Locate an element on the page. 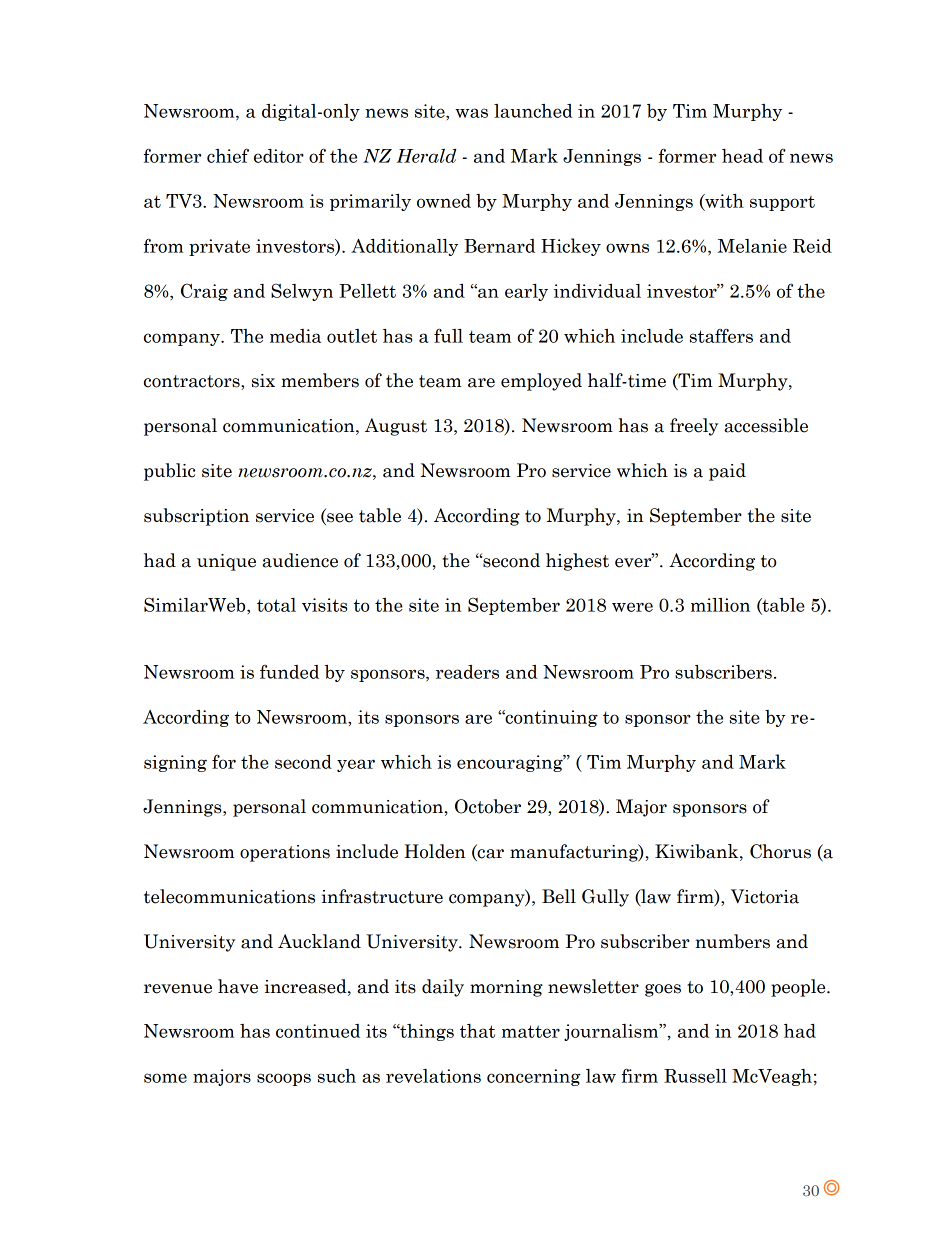 The image size is (952, 1233). Russell is located at coordinates (695, 1076).
